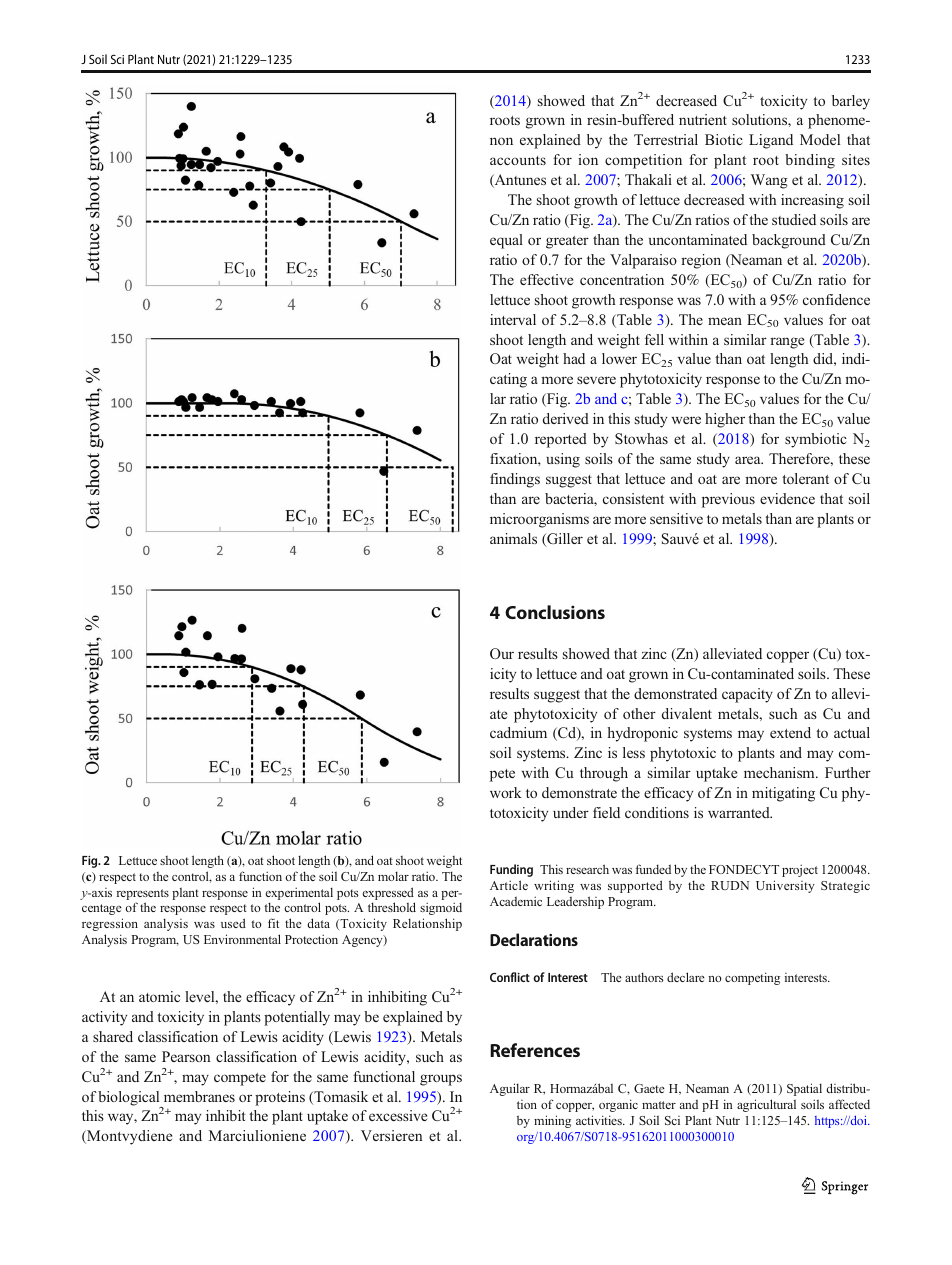  Describe the element at coordinates (787, 343) in the screenshot. I see `range` at that location.
